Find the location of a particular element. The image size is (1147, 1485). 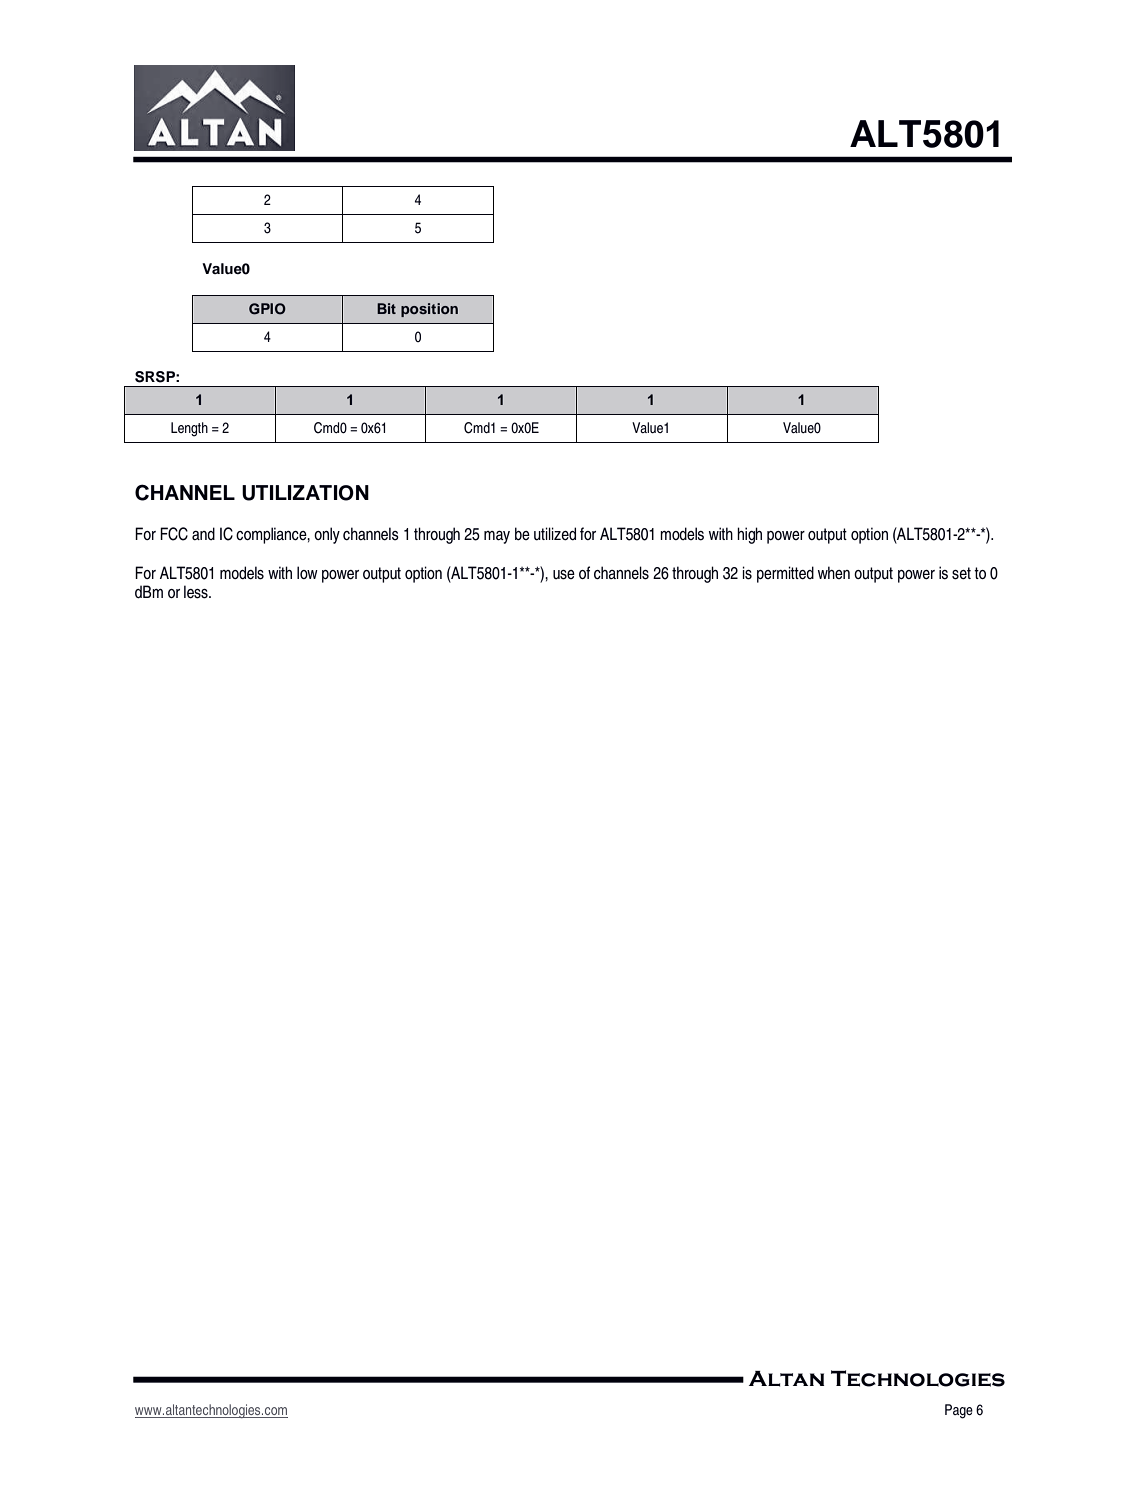

when is located at coordinates (834, 572).
